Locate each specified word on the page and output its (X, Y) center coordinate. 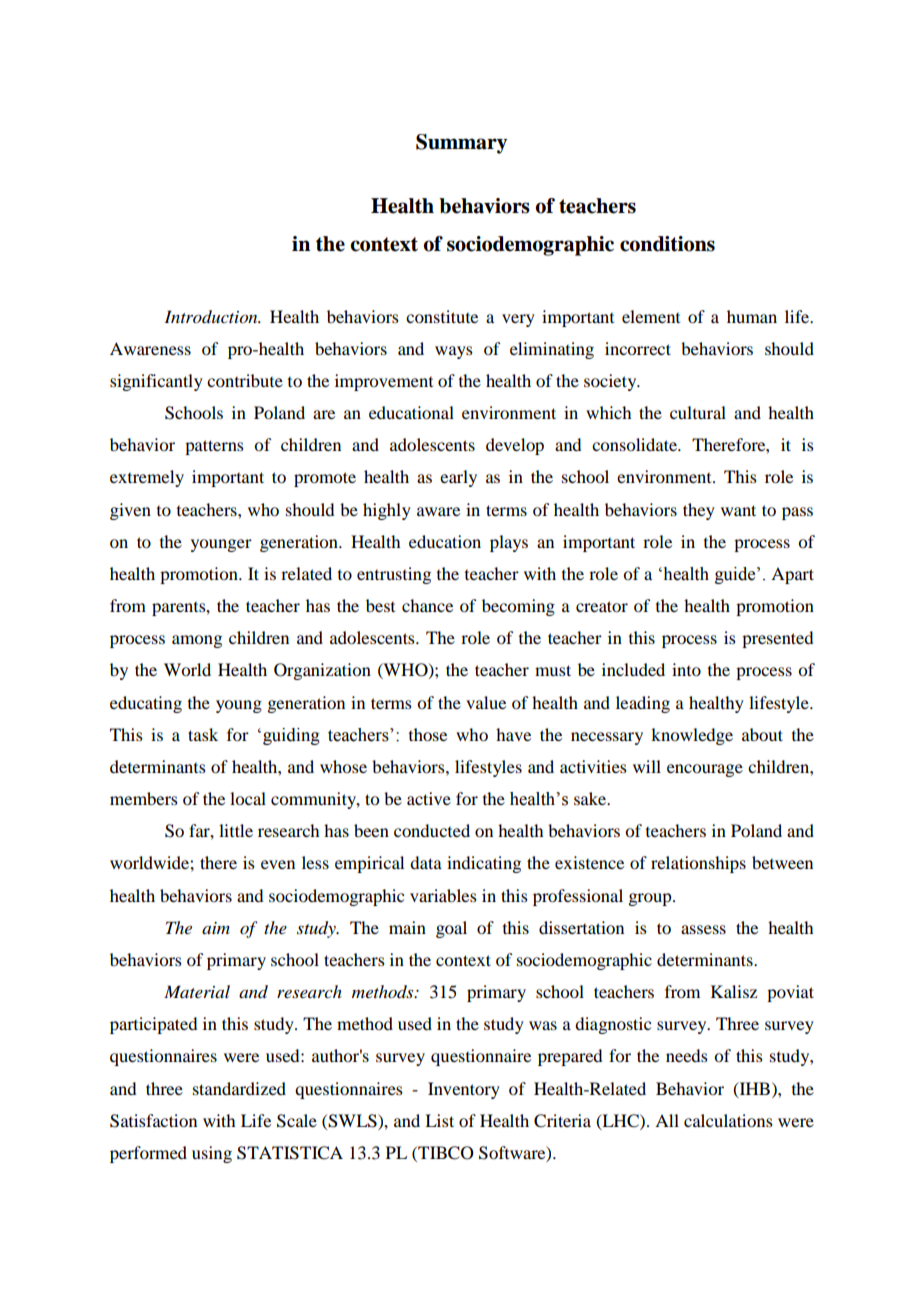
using (212, 1154)
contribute (245, 380)
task (203, 734)
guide (736, 575)
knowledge (692, 736)
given (130, 511)
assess (703, 929)
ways (454, 352)
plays (509, 543)
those (428, 734)
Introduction (212, 317)
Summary (461, 144)
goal (451, 929)
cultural (698, 412)
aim (216, 928)
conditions (667, 244)
